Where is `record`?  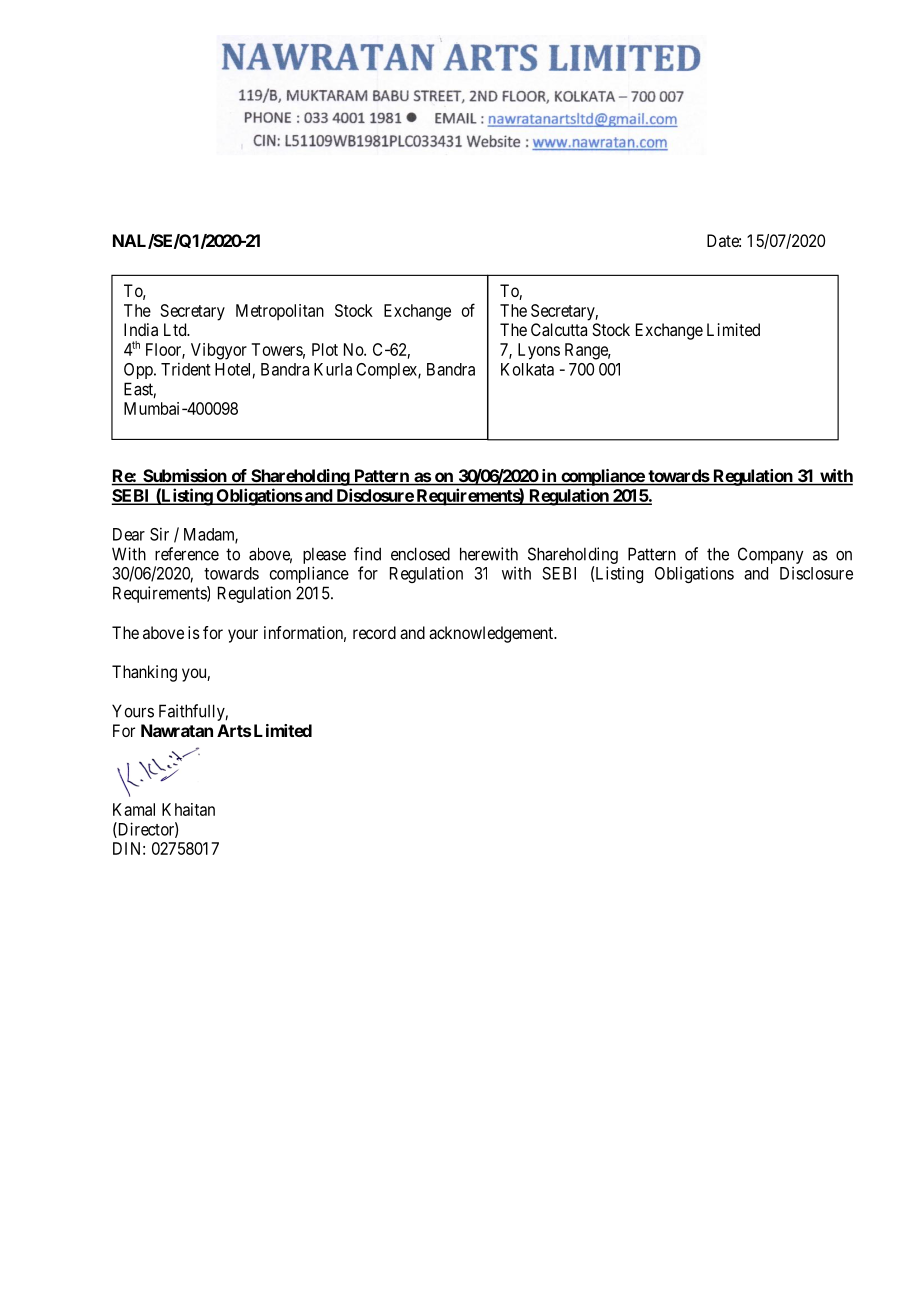
record is located at coordinates (374, 632).
